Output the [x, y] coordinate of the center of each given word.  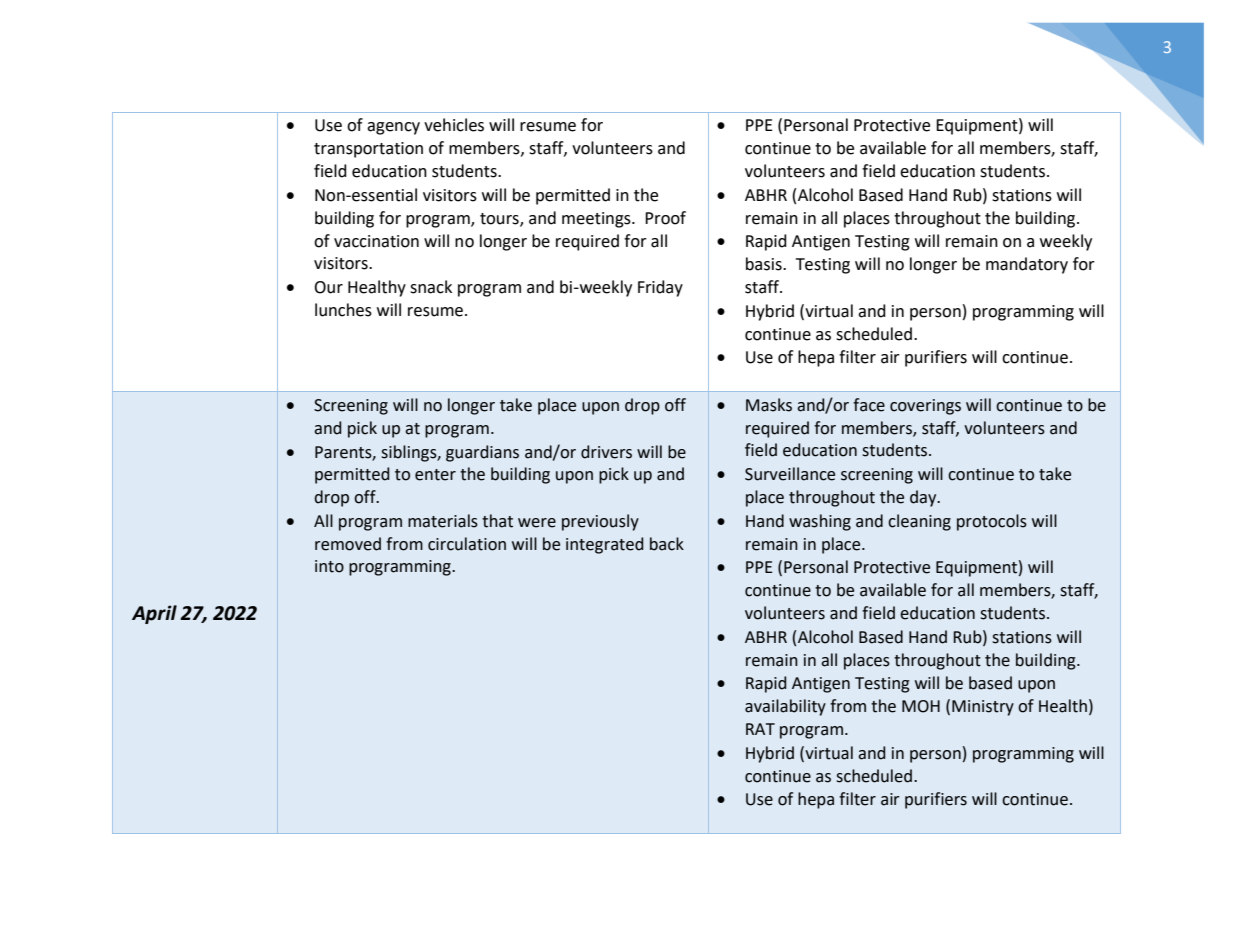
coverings [925, 407]
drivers [606, 452]
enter [435, 475]
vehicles [454, 125]
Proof [665, 218]
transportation [368, 150]
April [154, 614]
